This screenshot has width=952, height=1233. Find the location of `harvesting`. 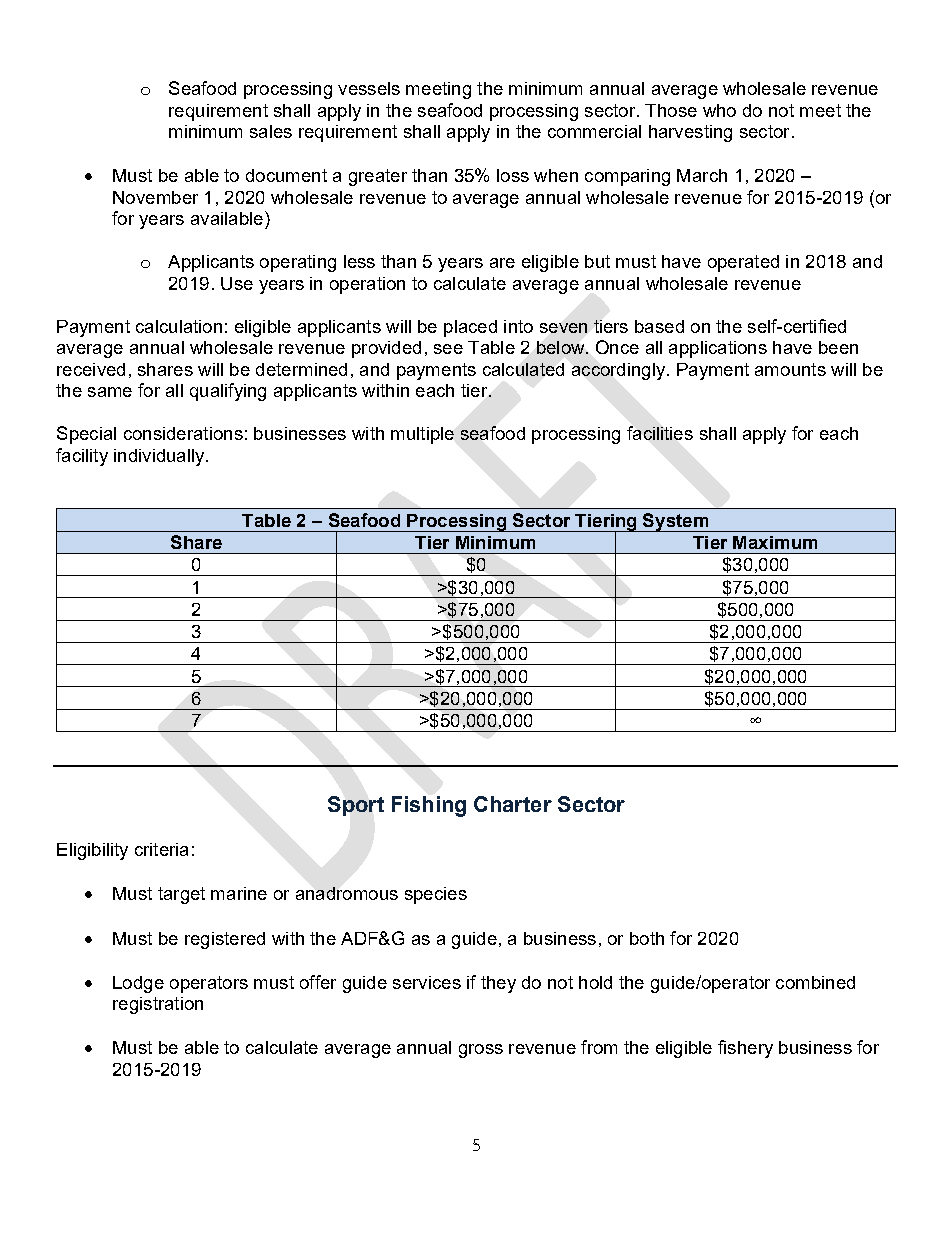

harvesting is located at coordinates (690, 133).
